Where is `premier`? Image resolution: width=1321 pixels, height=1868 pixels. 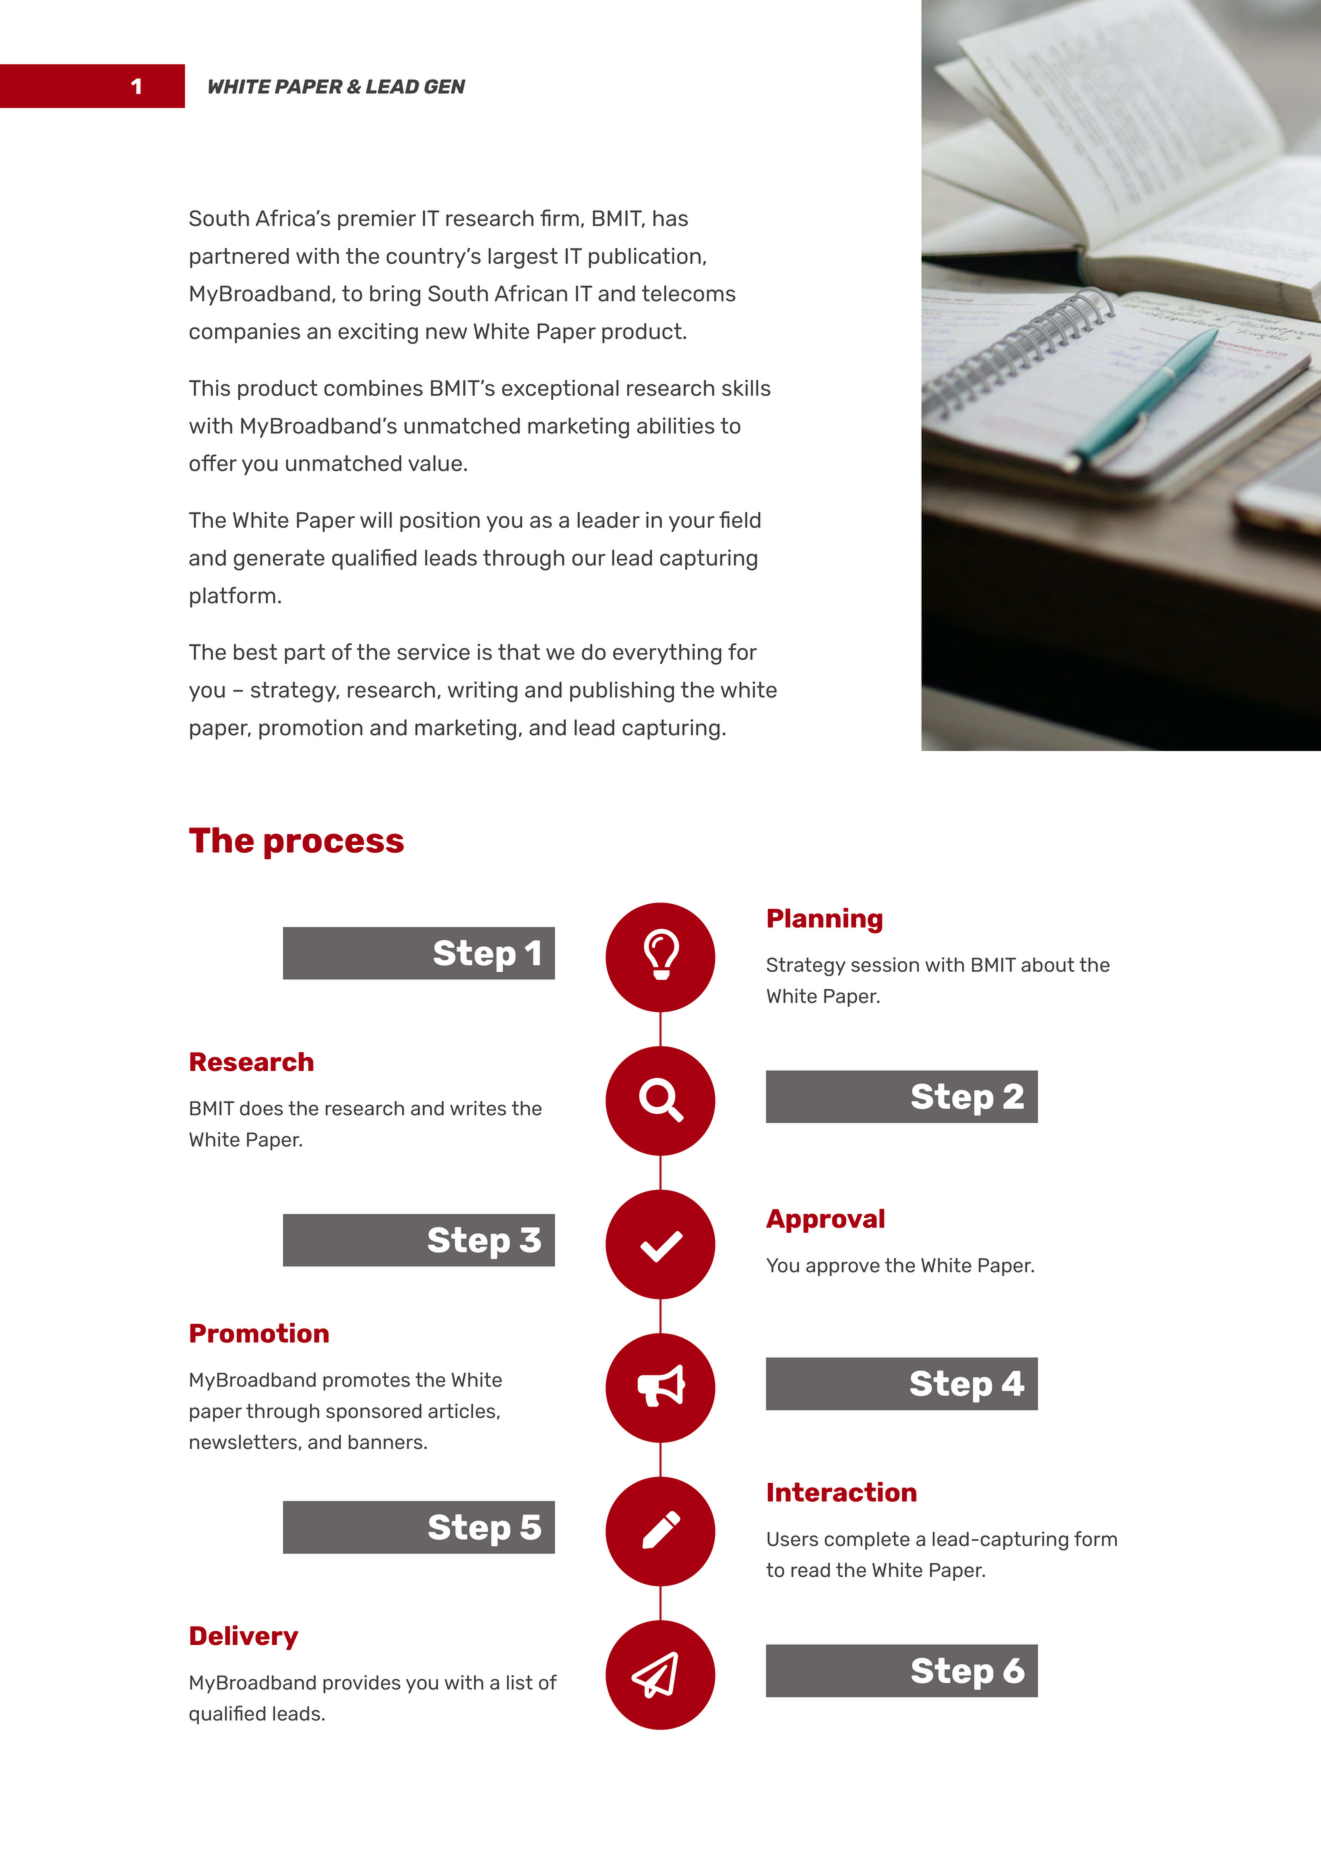
premier is located at coordinates (377, 220).
